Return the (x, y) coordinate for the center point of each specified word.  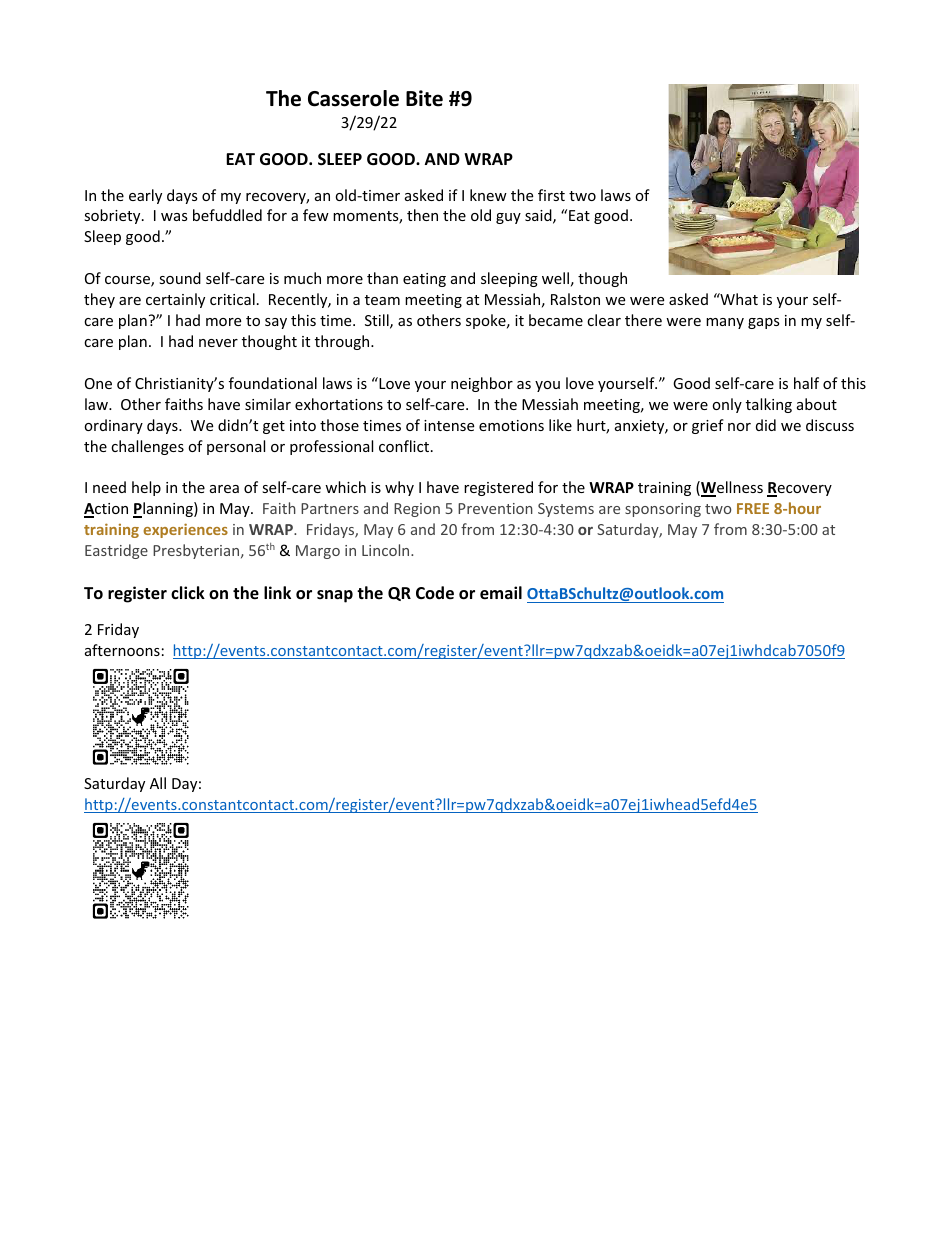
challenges (147, 447)
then (422, 215)
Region (417, 510)
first (551, 195)
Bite (424, 98)
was (174, 217)
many (725, 323)
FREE (753, 508)
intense (449, 425)
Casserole (353, 98)
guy (508, 218)
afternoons (122, 650)
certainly (175, 300)
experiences (185, 530)
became (556, 320)
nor (739, 427)
